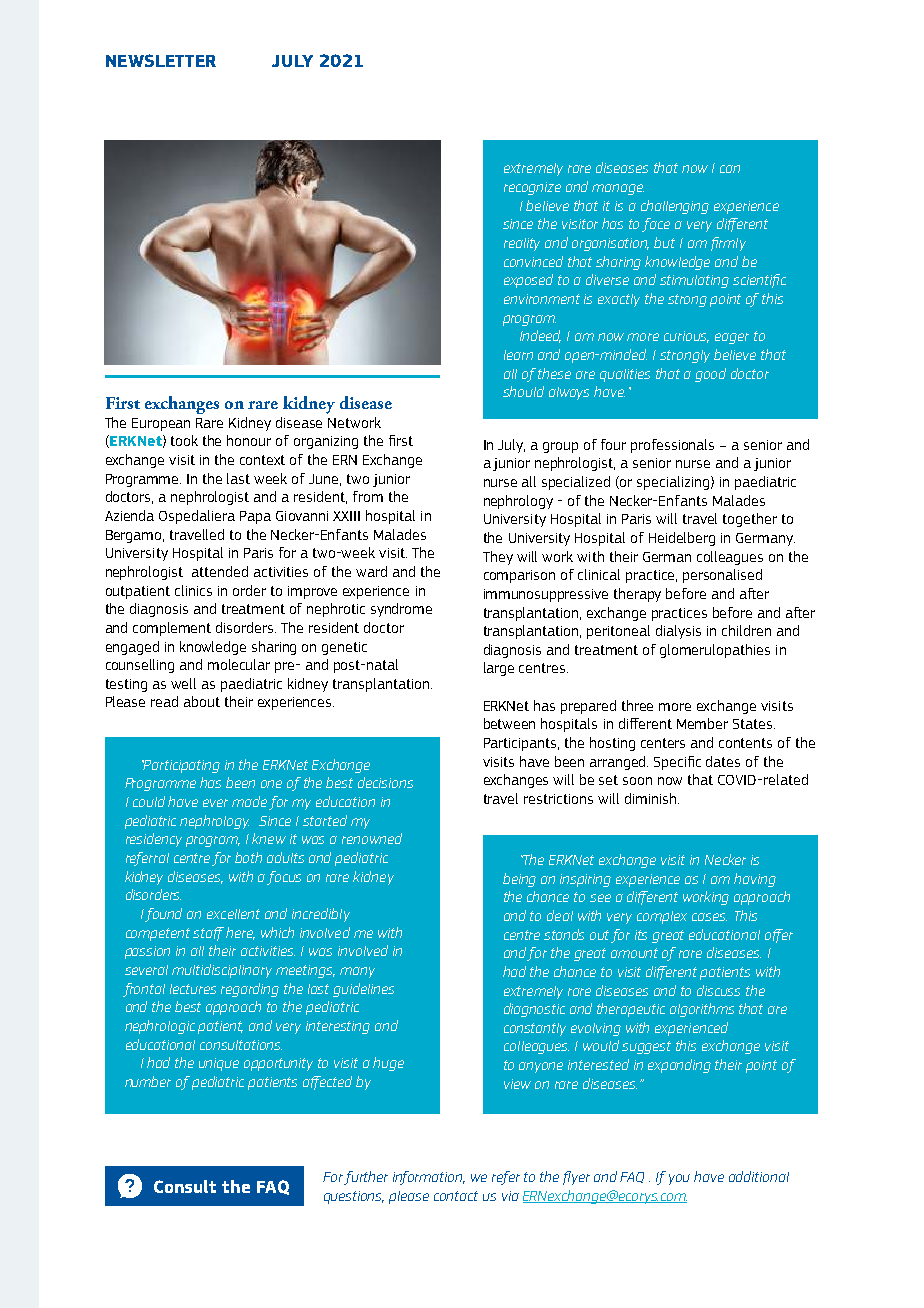 The height and width of the screenshot is (1308, 924). What do you see at coordinates (161, 60) in the screenshot?
I see `NEWSLETTER` at bounding box center [161, 60].
